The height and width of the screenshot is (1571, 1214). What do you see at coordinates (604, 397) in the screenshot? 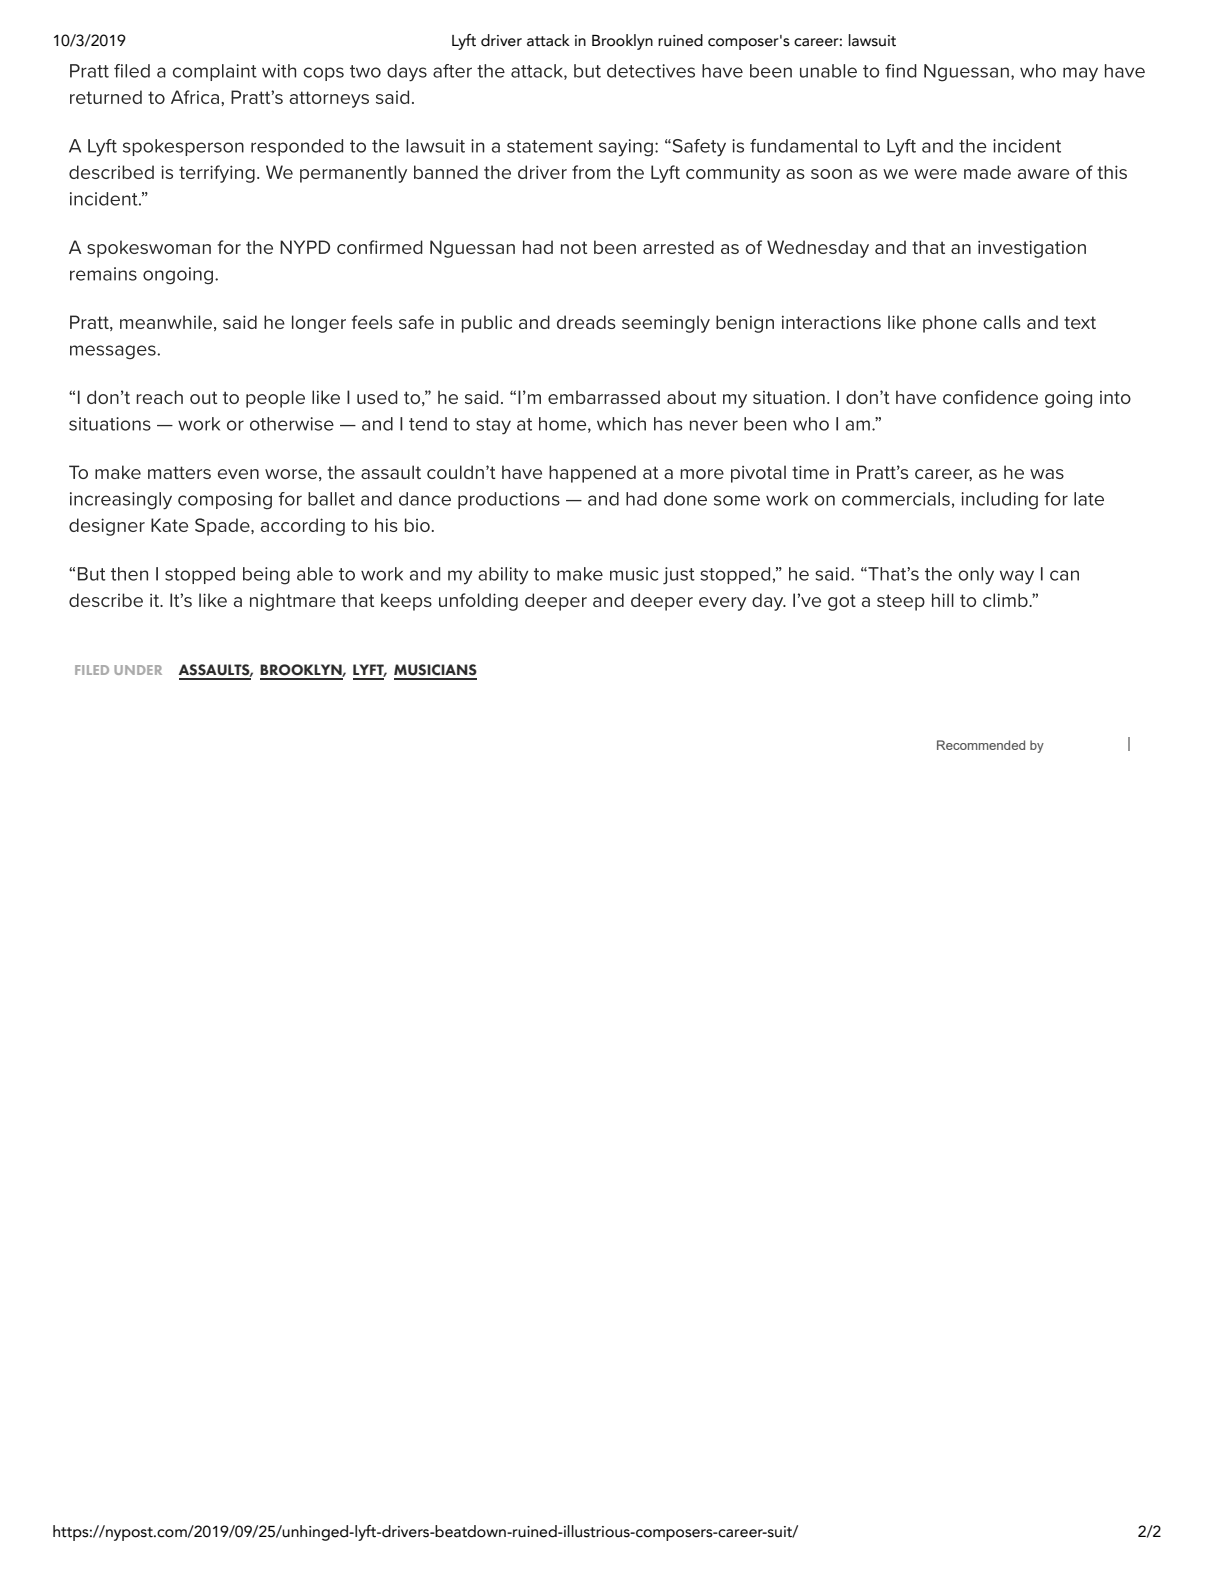
I see `embarrassed` at bounding box center [604, 397].
